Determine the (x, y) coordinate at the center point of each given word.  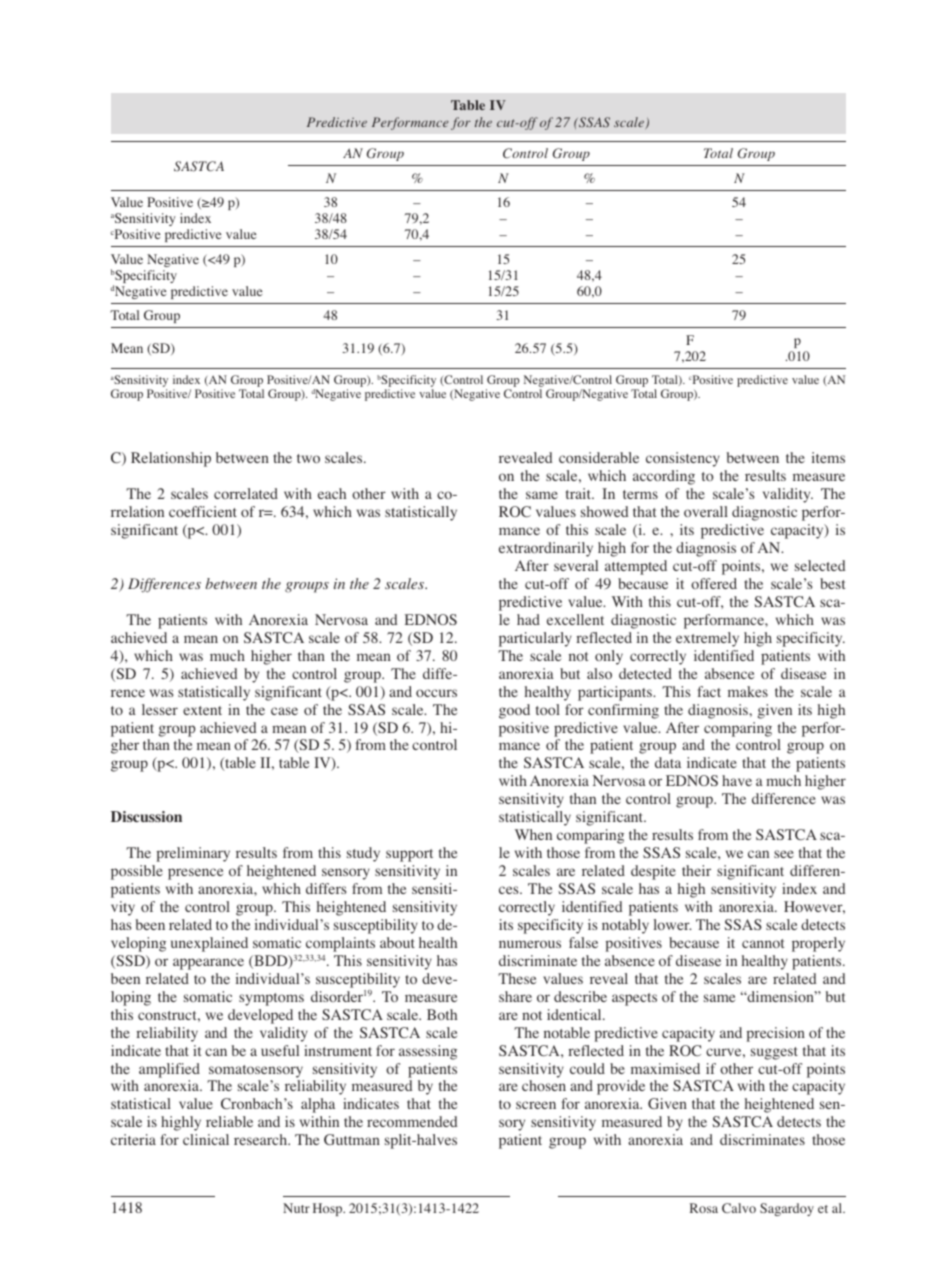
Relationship (171, 459)
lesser (160, 709)
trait (580, 493)
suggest (774, 1053)
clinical (206, 1139)
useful (280, 1050)
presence (195, 874)
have (737, 780)
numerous (530, 944)
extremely (707, 639)
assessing (428, 1052)
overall (706, 511)
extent (202, 710)
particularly (535, 639)
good (514, 711)
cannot (763, 943)
